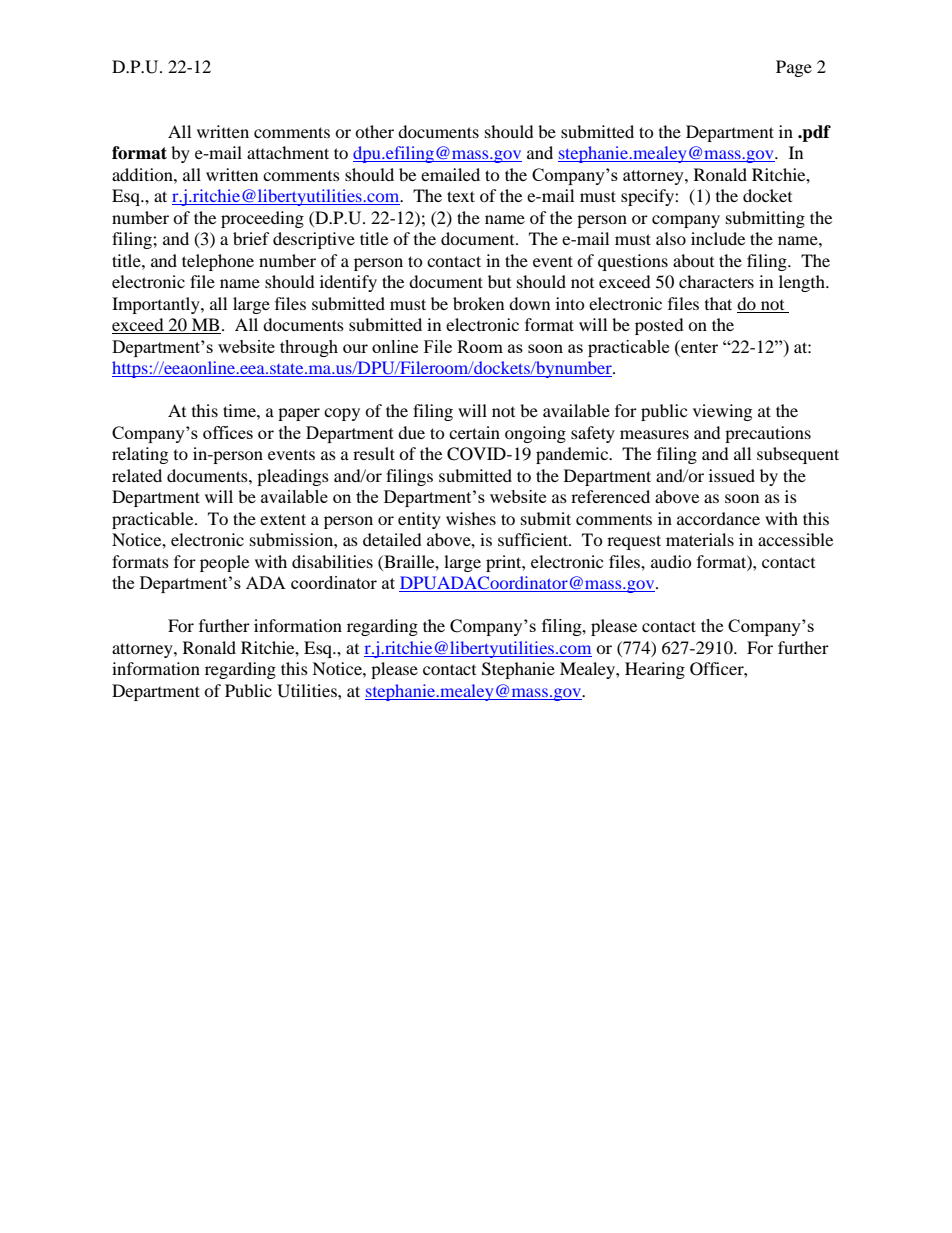  Describe the element at coordinates (288, 152) in the screenshot. I see `attachment` at that location.
